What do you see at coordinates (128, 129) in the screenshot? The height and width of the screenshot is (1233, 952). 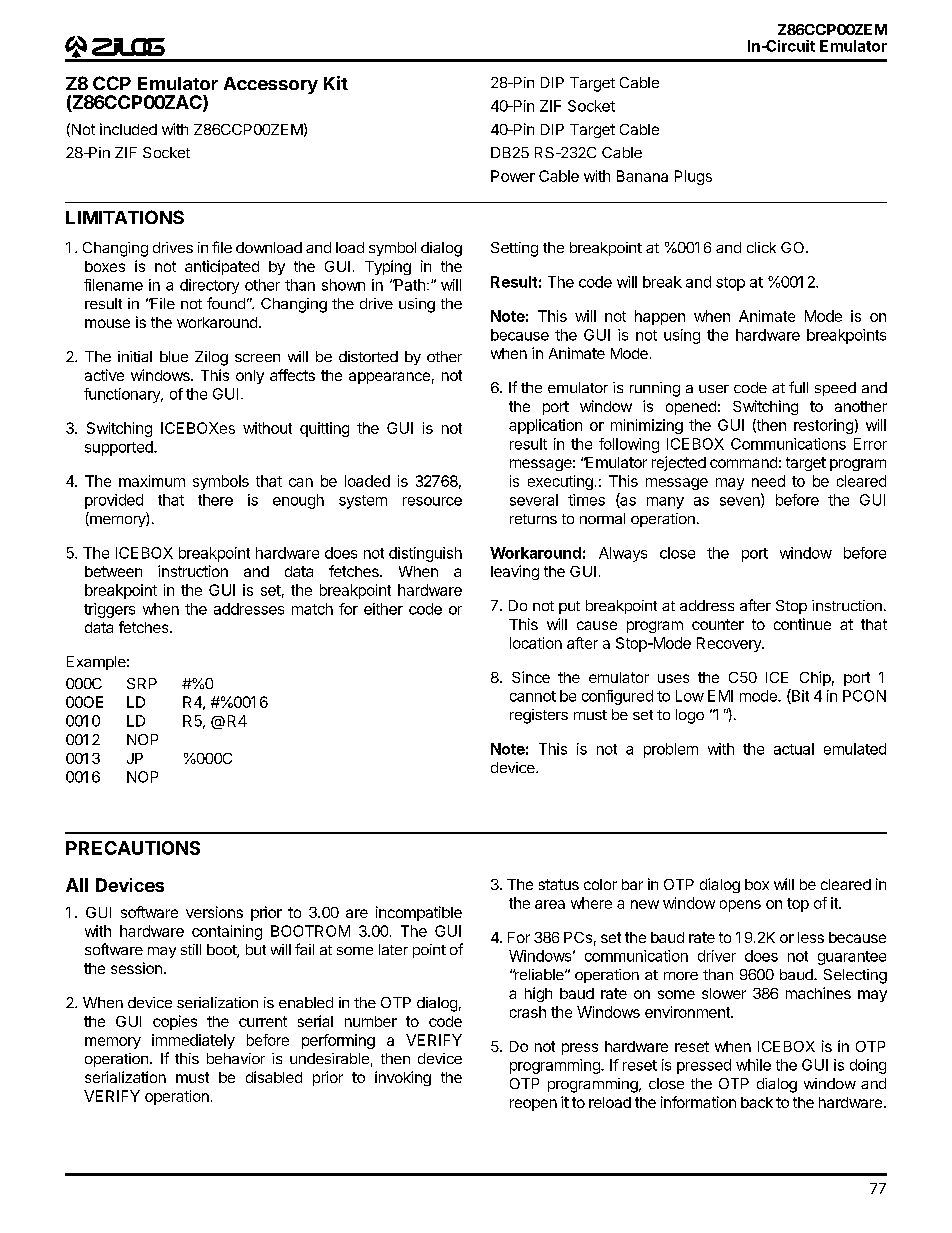 I see `included` at bounding box center [128, 129].
